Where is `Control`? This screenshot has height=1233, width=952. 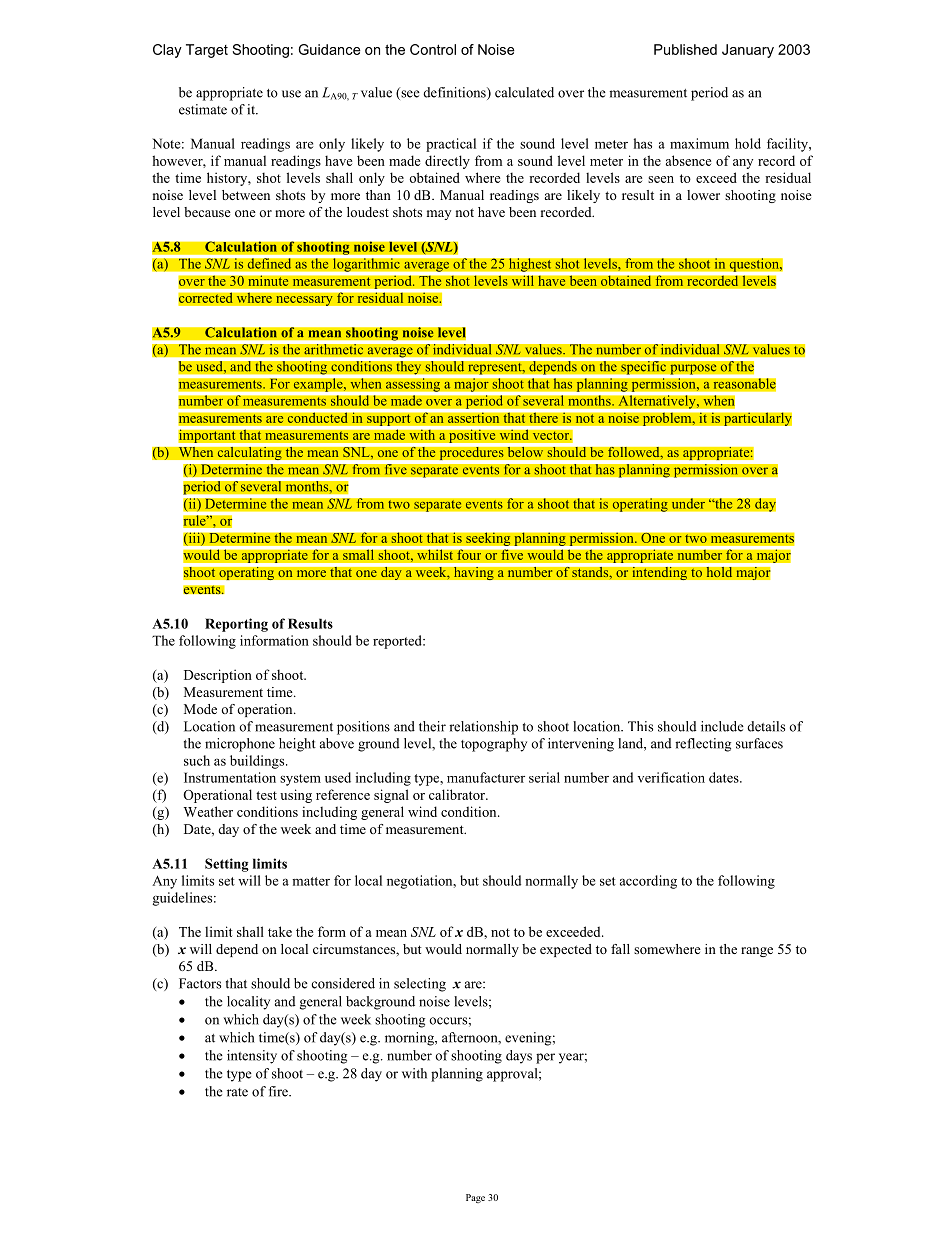
Control is located at coordinates (433, 49).
